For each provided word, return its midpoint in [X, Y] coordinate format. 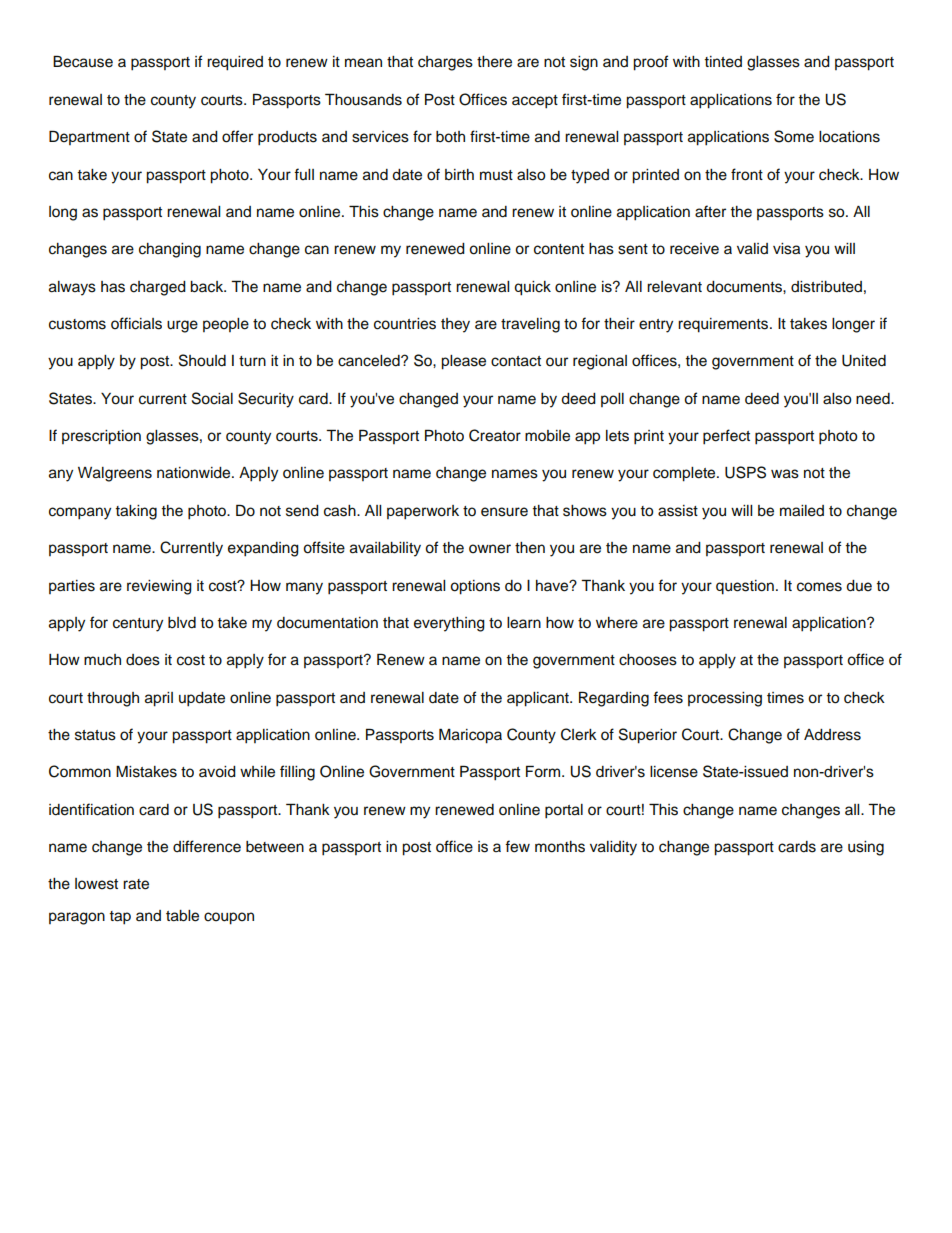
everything [449, 624]
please [463, 362]
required [235, 63]
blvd [182, 623]
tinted [723, 62]
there [494, 62]
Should [202, 360]
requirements [724, 325]
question [745, 587]
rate [136, 884]
